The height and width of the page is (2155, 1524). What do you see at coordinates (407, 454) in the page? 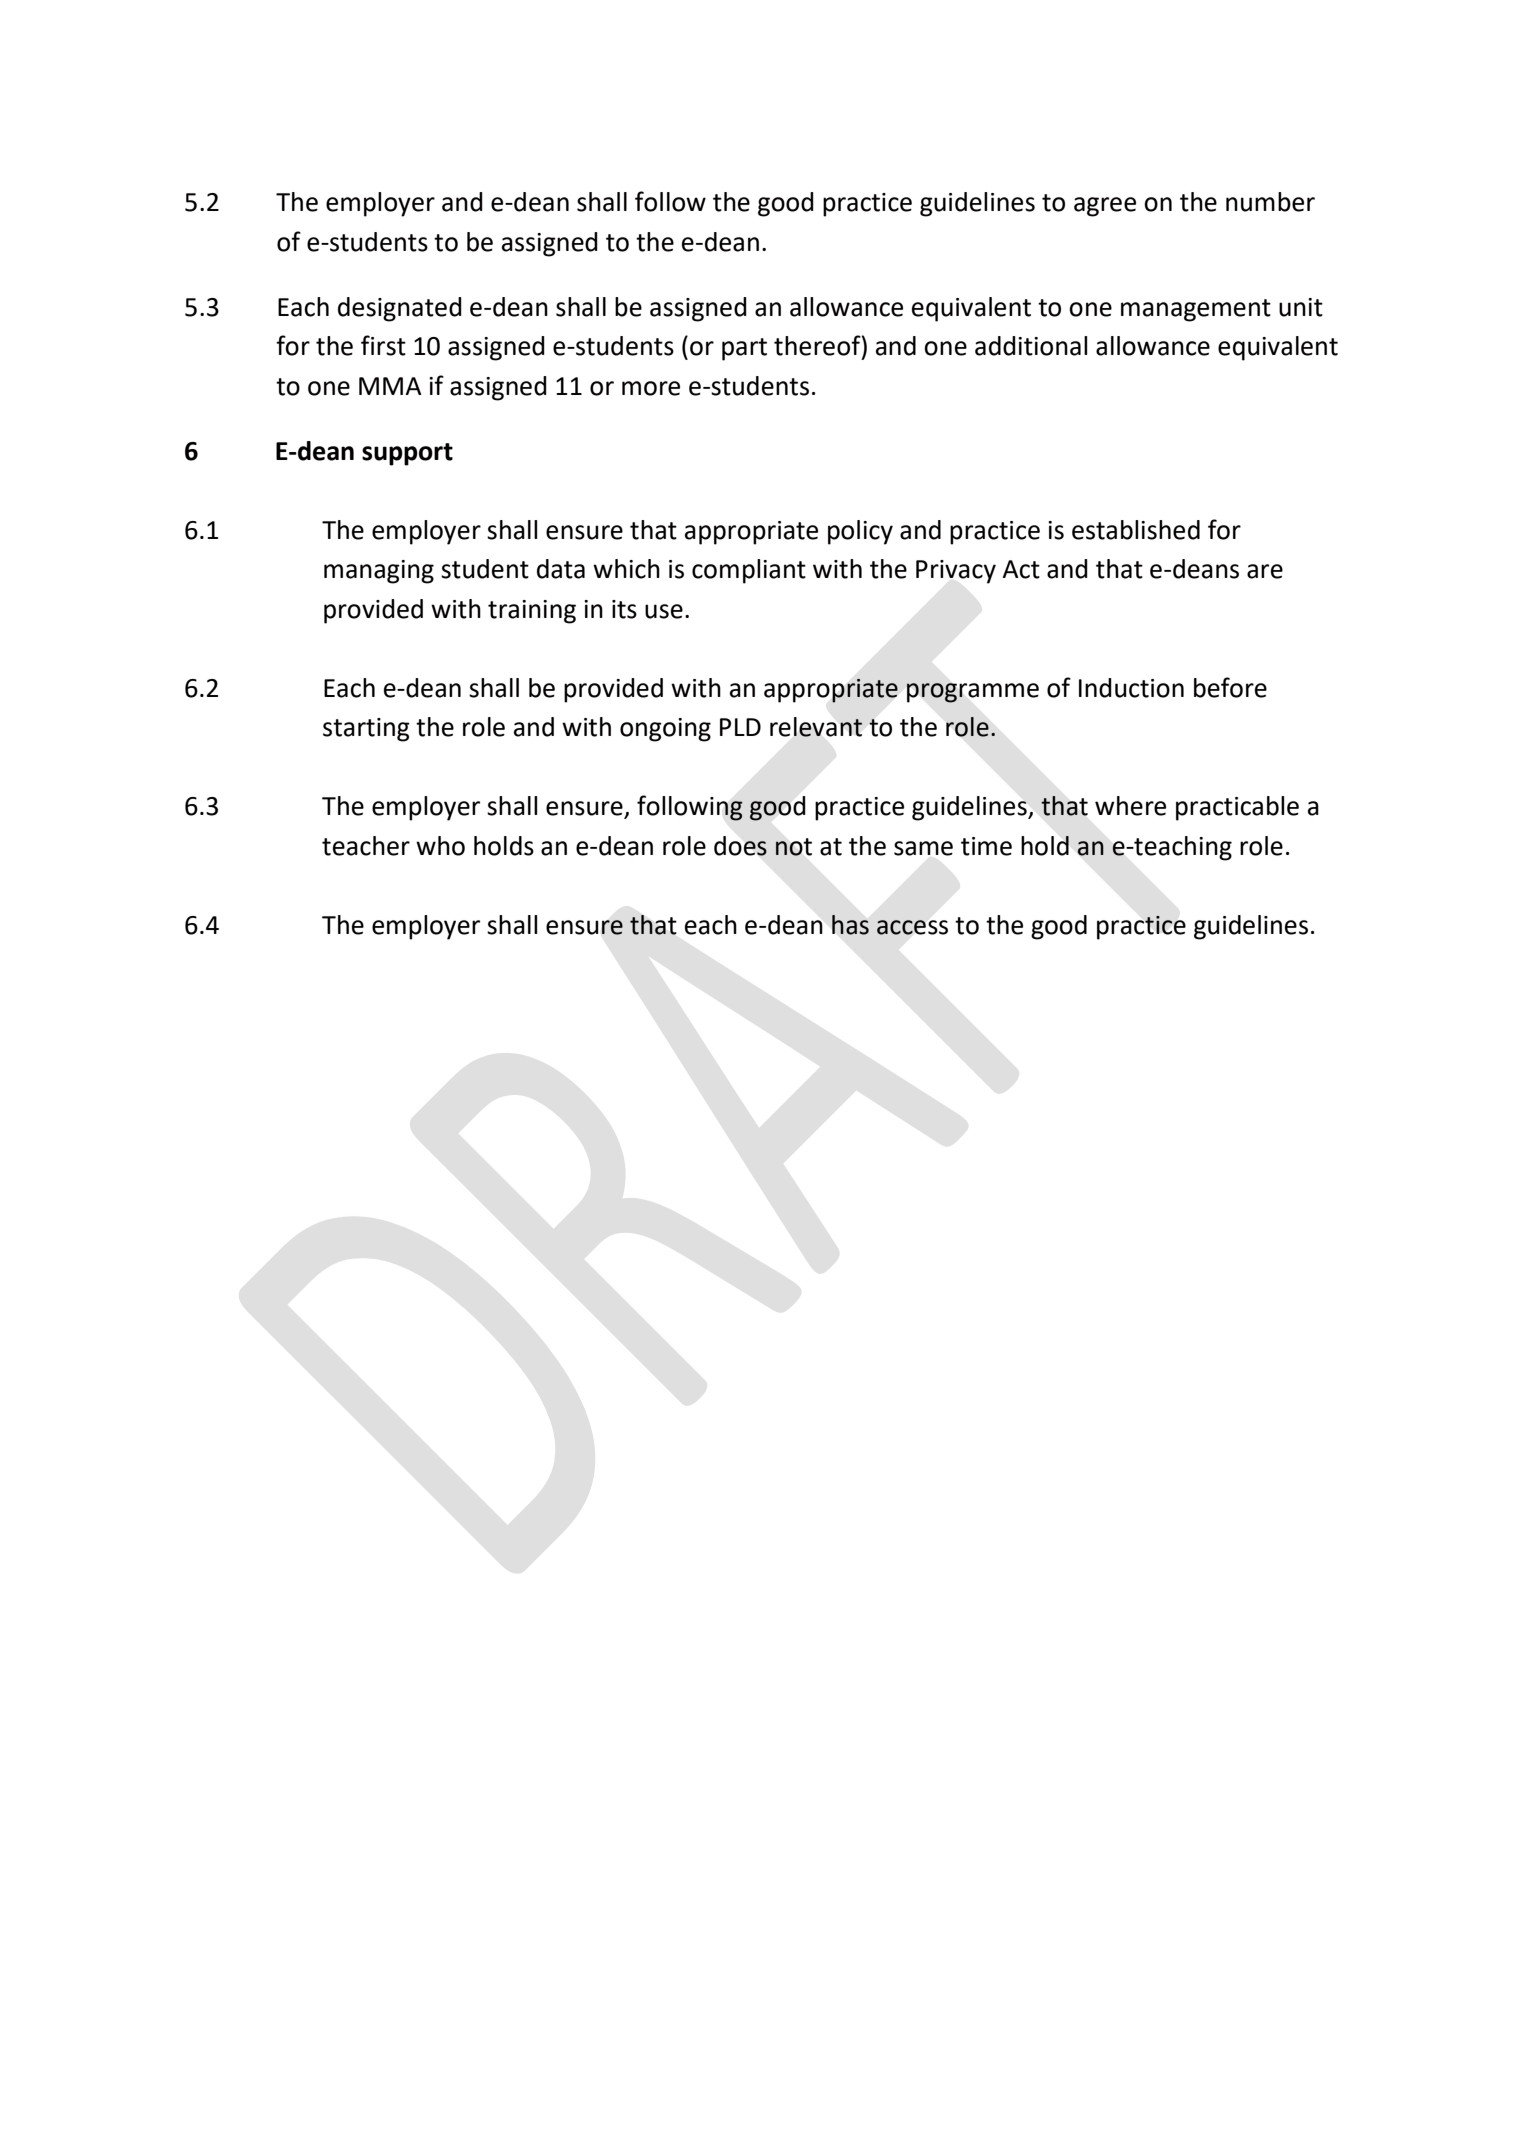
I see `support` at bounding box center [407, 454].
